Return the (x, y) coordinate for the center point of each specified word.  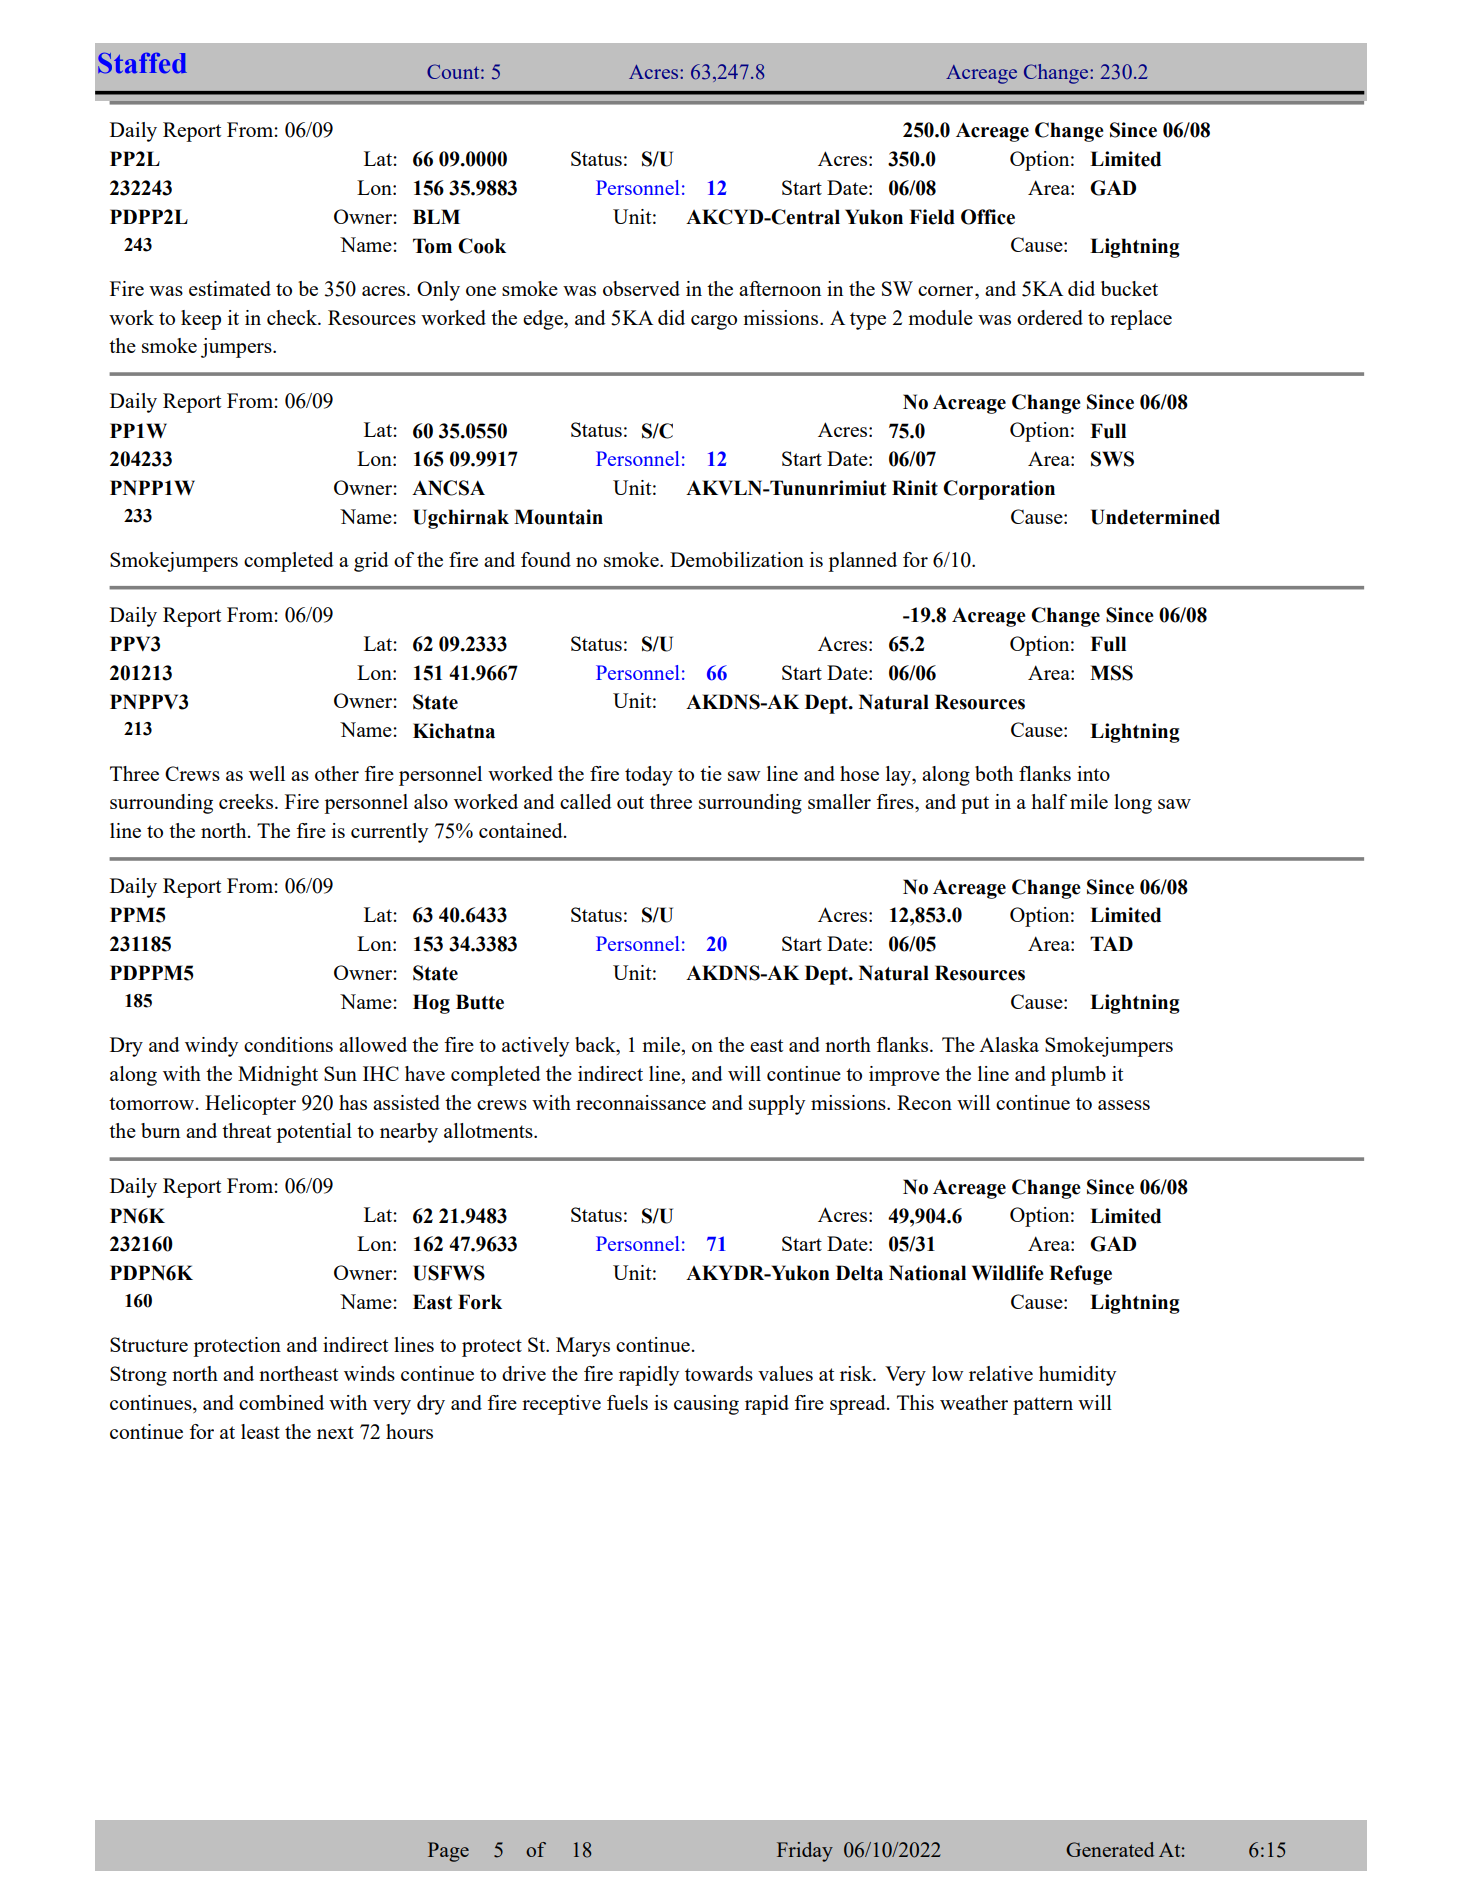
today (649, 776)
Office (988, 217)
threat (246, 1130)
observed (641, 288)
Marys (583, 1347)
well (267, 773)
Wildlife (1008, 1273)
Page (448, 1852)
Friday (805, 1852)
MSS (1111, 673)
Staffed (142, 63)
